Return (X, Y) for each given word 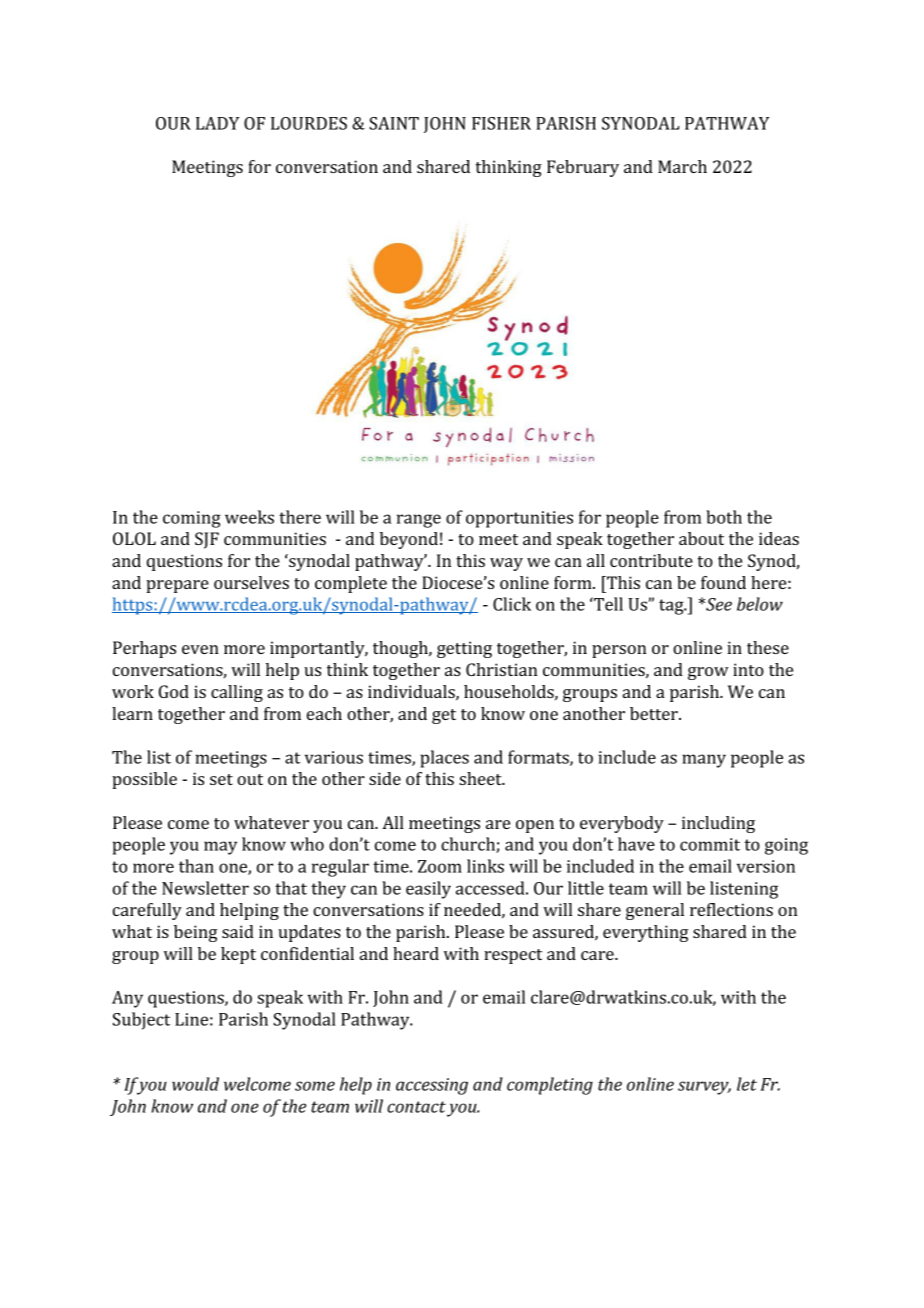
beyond (409, 540)
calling (237, 693)
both (724, 517)
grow (708, 673)
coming (192, 519)
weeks (249, 517)
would (195, 1084)
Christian (501, 669)
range (419, 521)
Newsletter (205, 888)
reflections (731, 909)
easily (428, 890)
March (682, 166)
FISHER (501, 123)
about (701, 538)
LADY (217, 123)
